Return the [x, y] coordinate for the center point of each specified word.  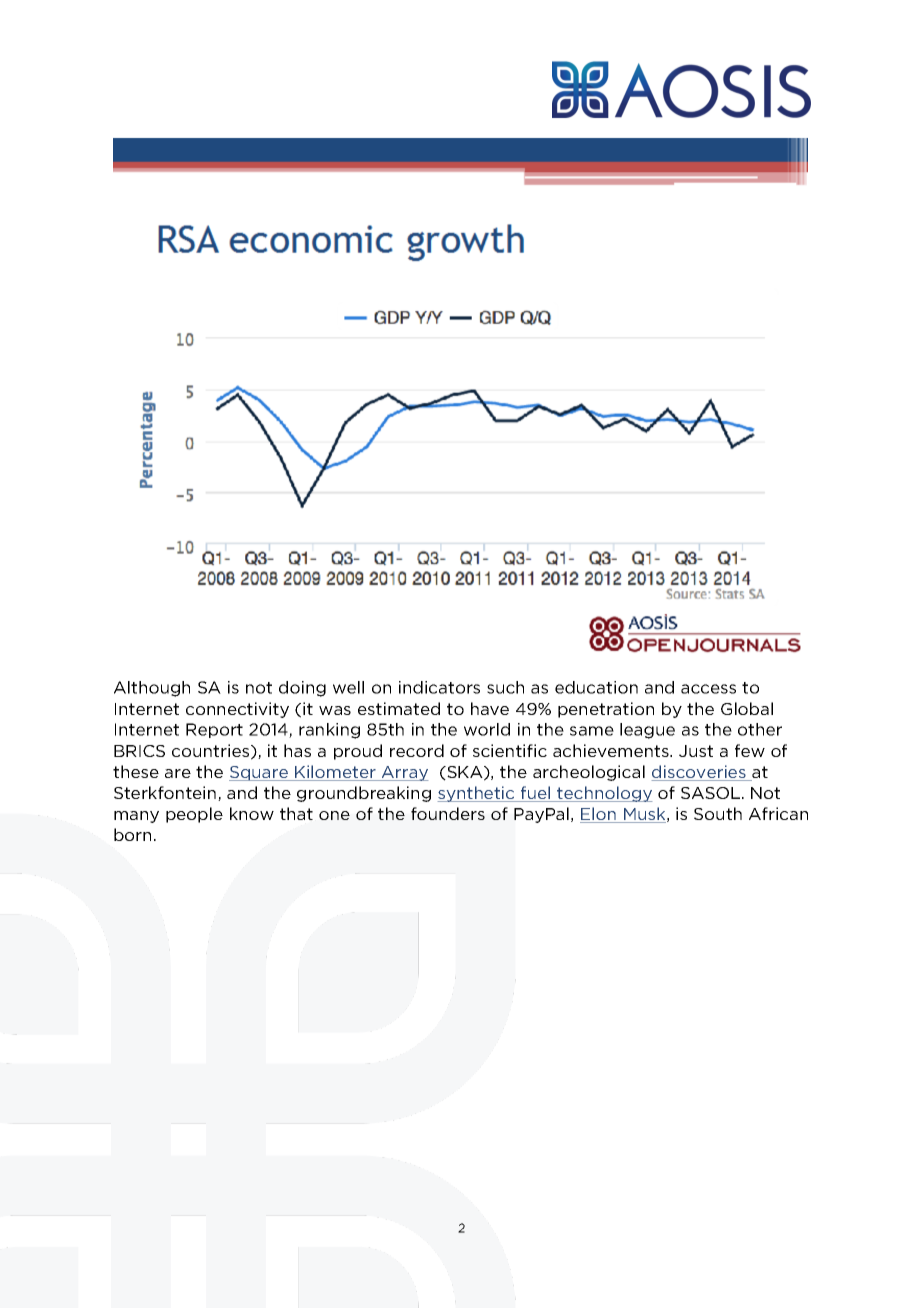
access [708, 689]
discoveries [700, 773]
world [487, 729]
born [132, 834]
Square [259, 773]
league [647, 731]
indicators [439, 687]
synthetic [477, 794]
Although [152, 689]
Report [214, 730]
